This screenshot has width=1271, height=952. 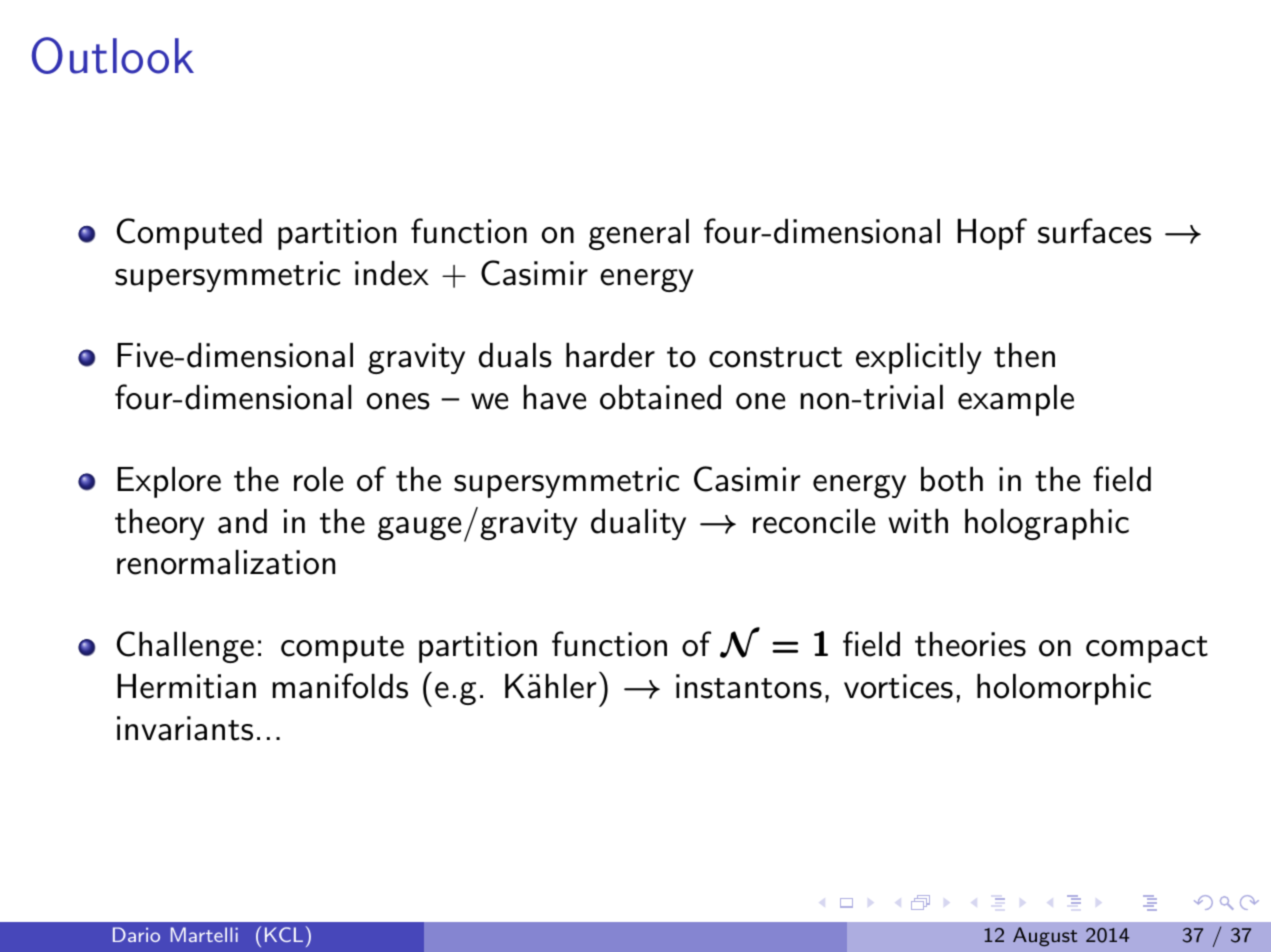 What do you see at coordinates (610, 355) in the screenshot?
I see `harder` at bounding box center [610, 355].
